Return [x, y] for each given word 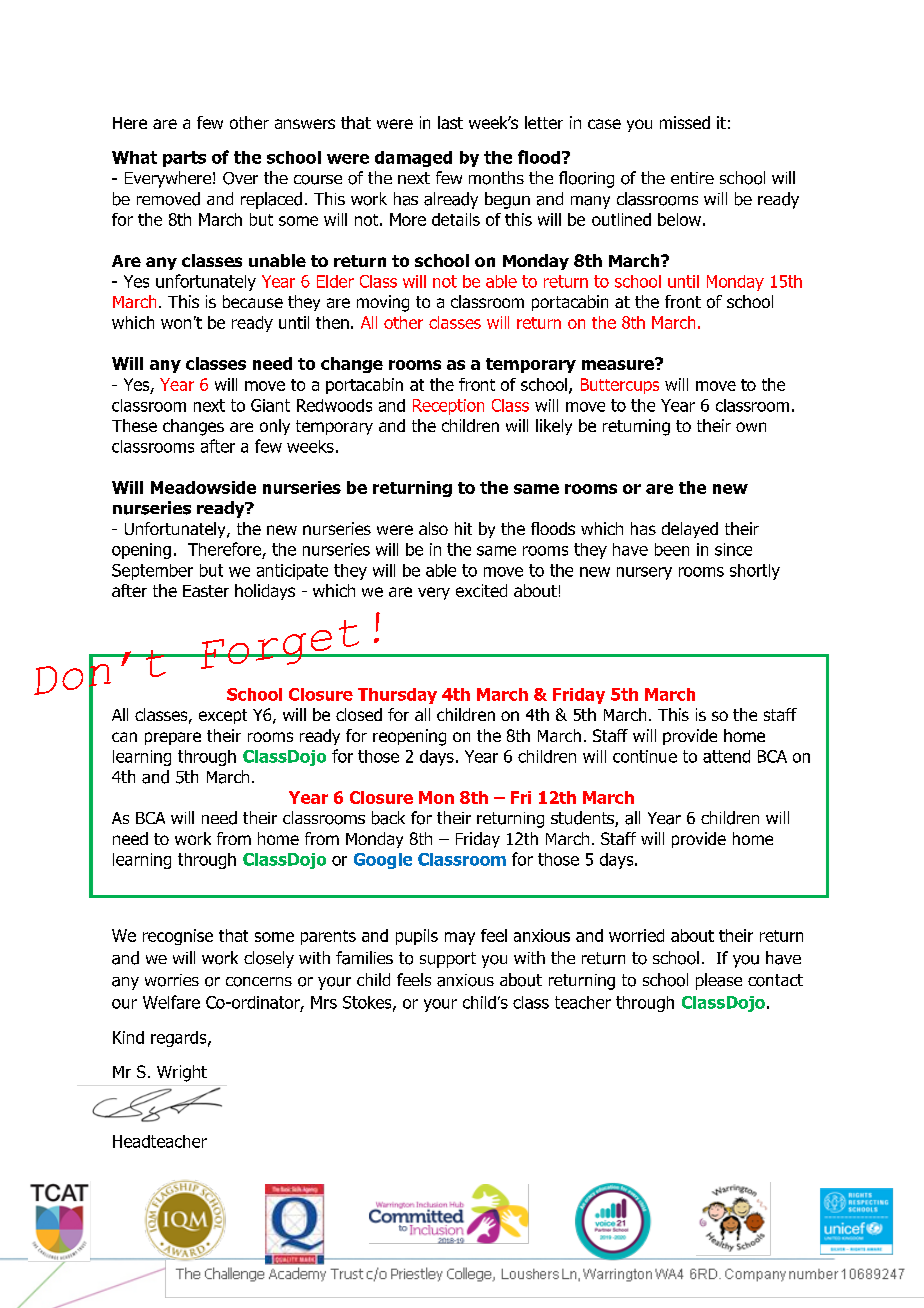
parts [184, 159]
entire [692, 178]
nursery [644, 573]
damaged [413, 159]
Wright [182, 1073]
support [448, 960]
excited [481, 590]
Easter [206, 591]
